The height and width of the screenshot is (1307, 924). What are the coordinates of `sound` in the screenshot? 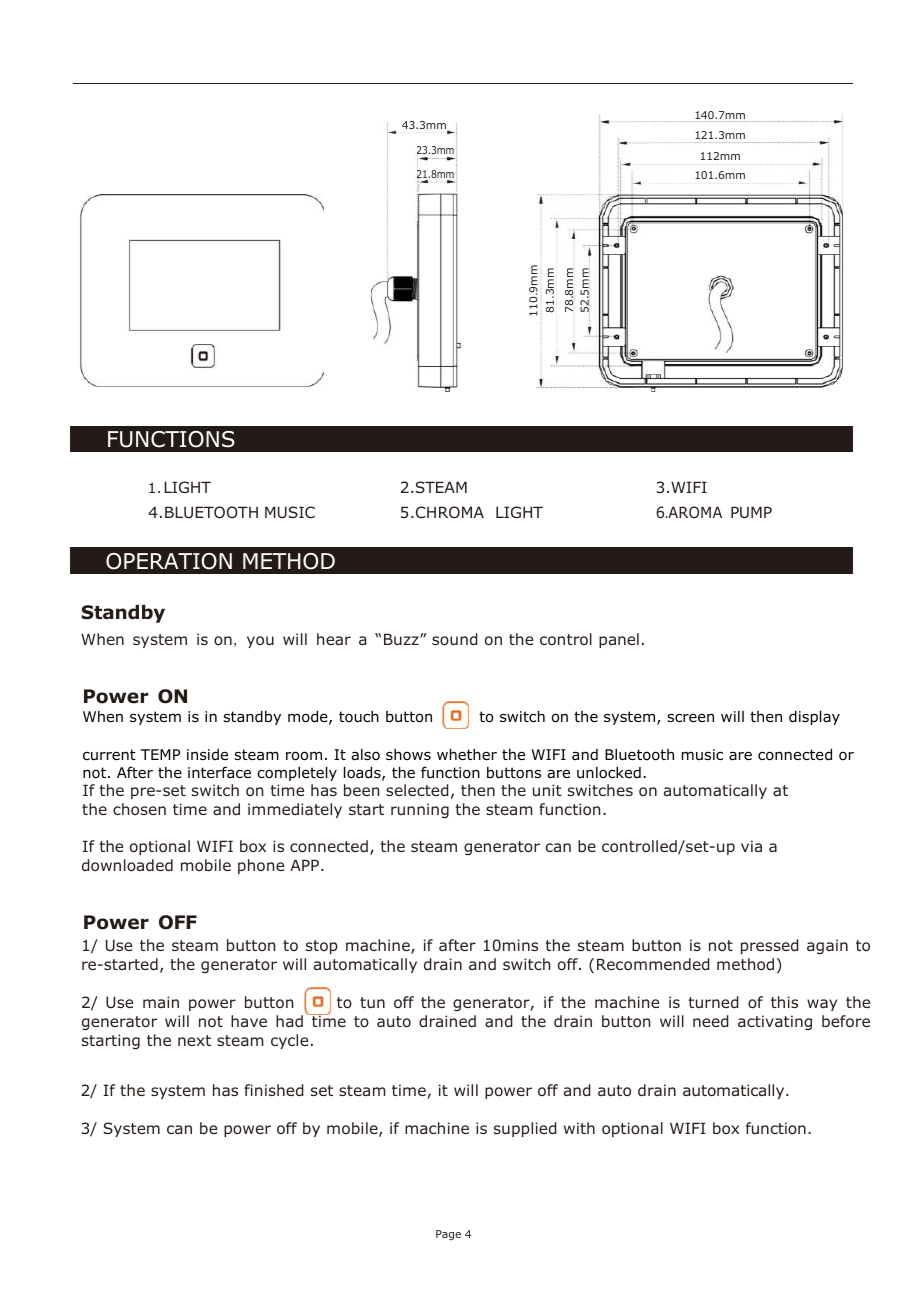 It's located at (455, 639).
